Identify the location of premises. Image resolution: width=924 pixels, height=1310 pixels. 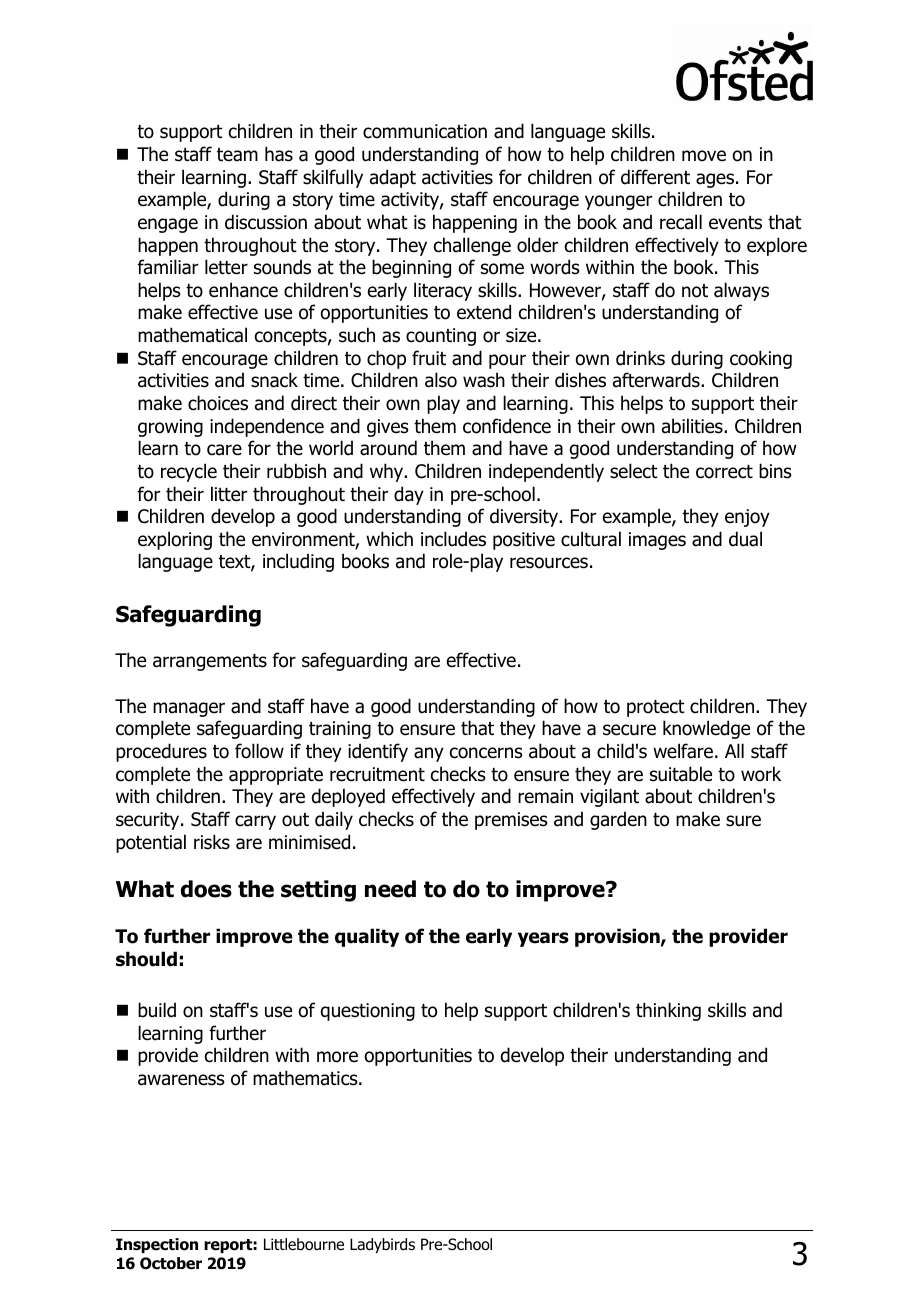
(511, 821).
